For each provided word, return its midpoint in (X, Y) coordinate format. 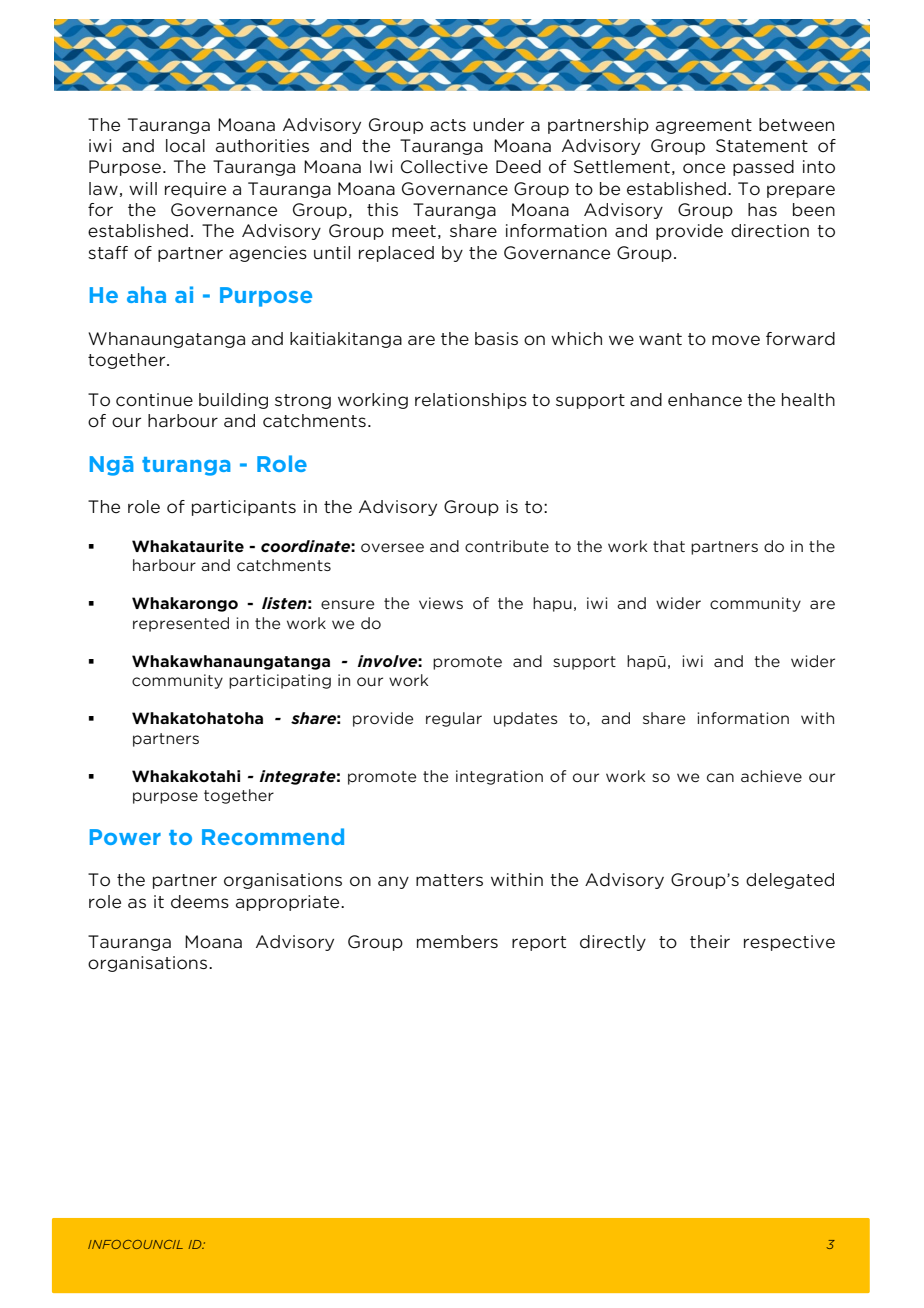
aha (146, 294)
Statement (762, 146)
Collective (444, 167)
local (185, 146)
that (669, 546)
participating (280, 681)
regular (454, 719)
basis (496, 338)
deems (200, 902)
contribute (507, 546)
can (720, 777)
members (457, 942)
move (736, 340)
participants (244, 508)
